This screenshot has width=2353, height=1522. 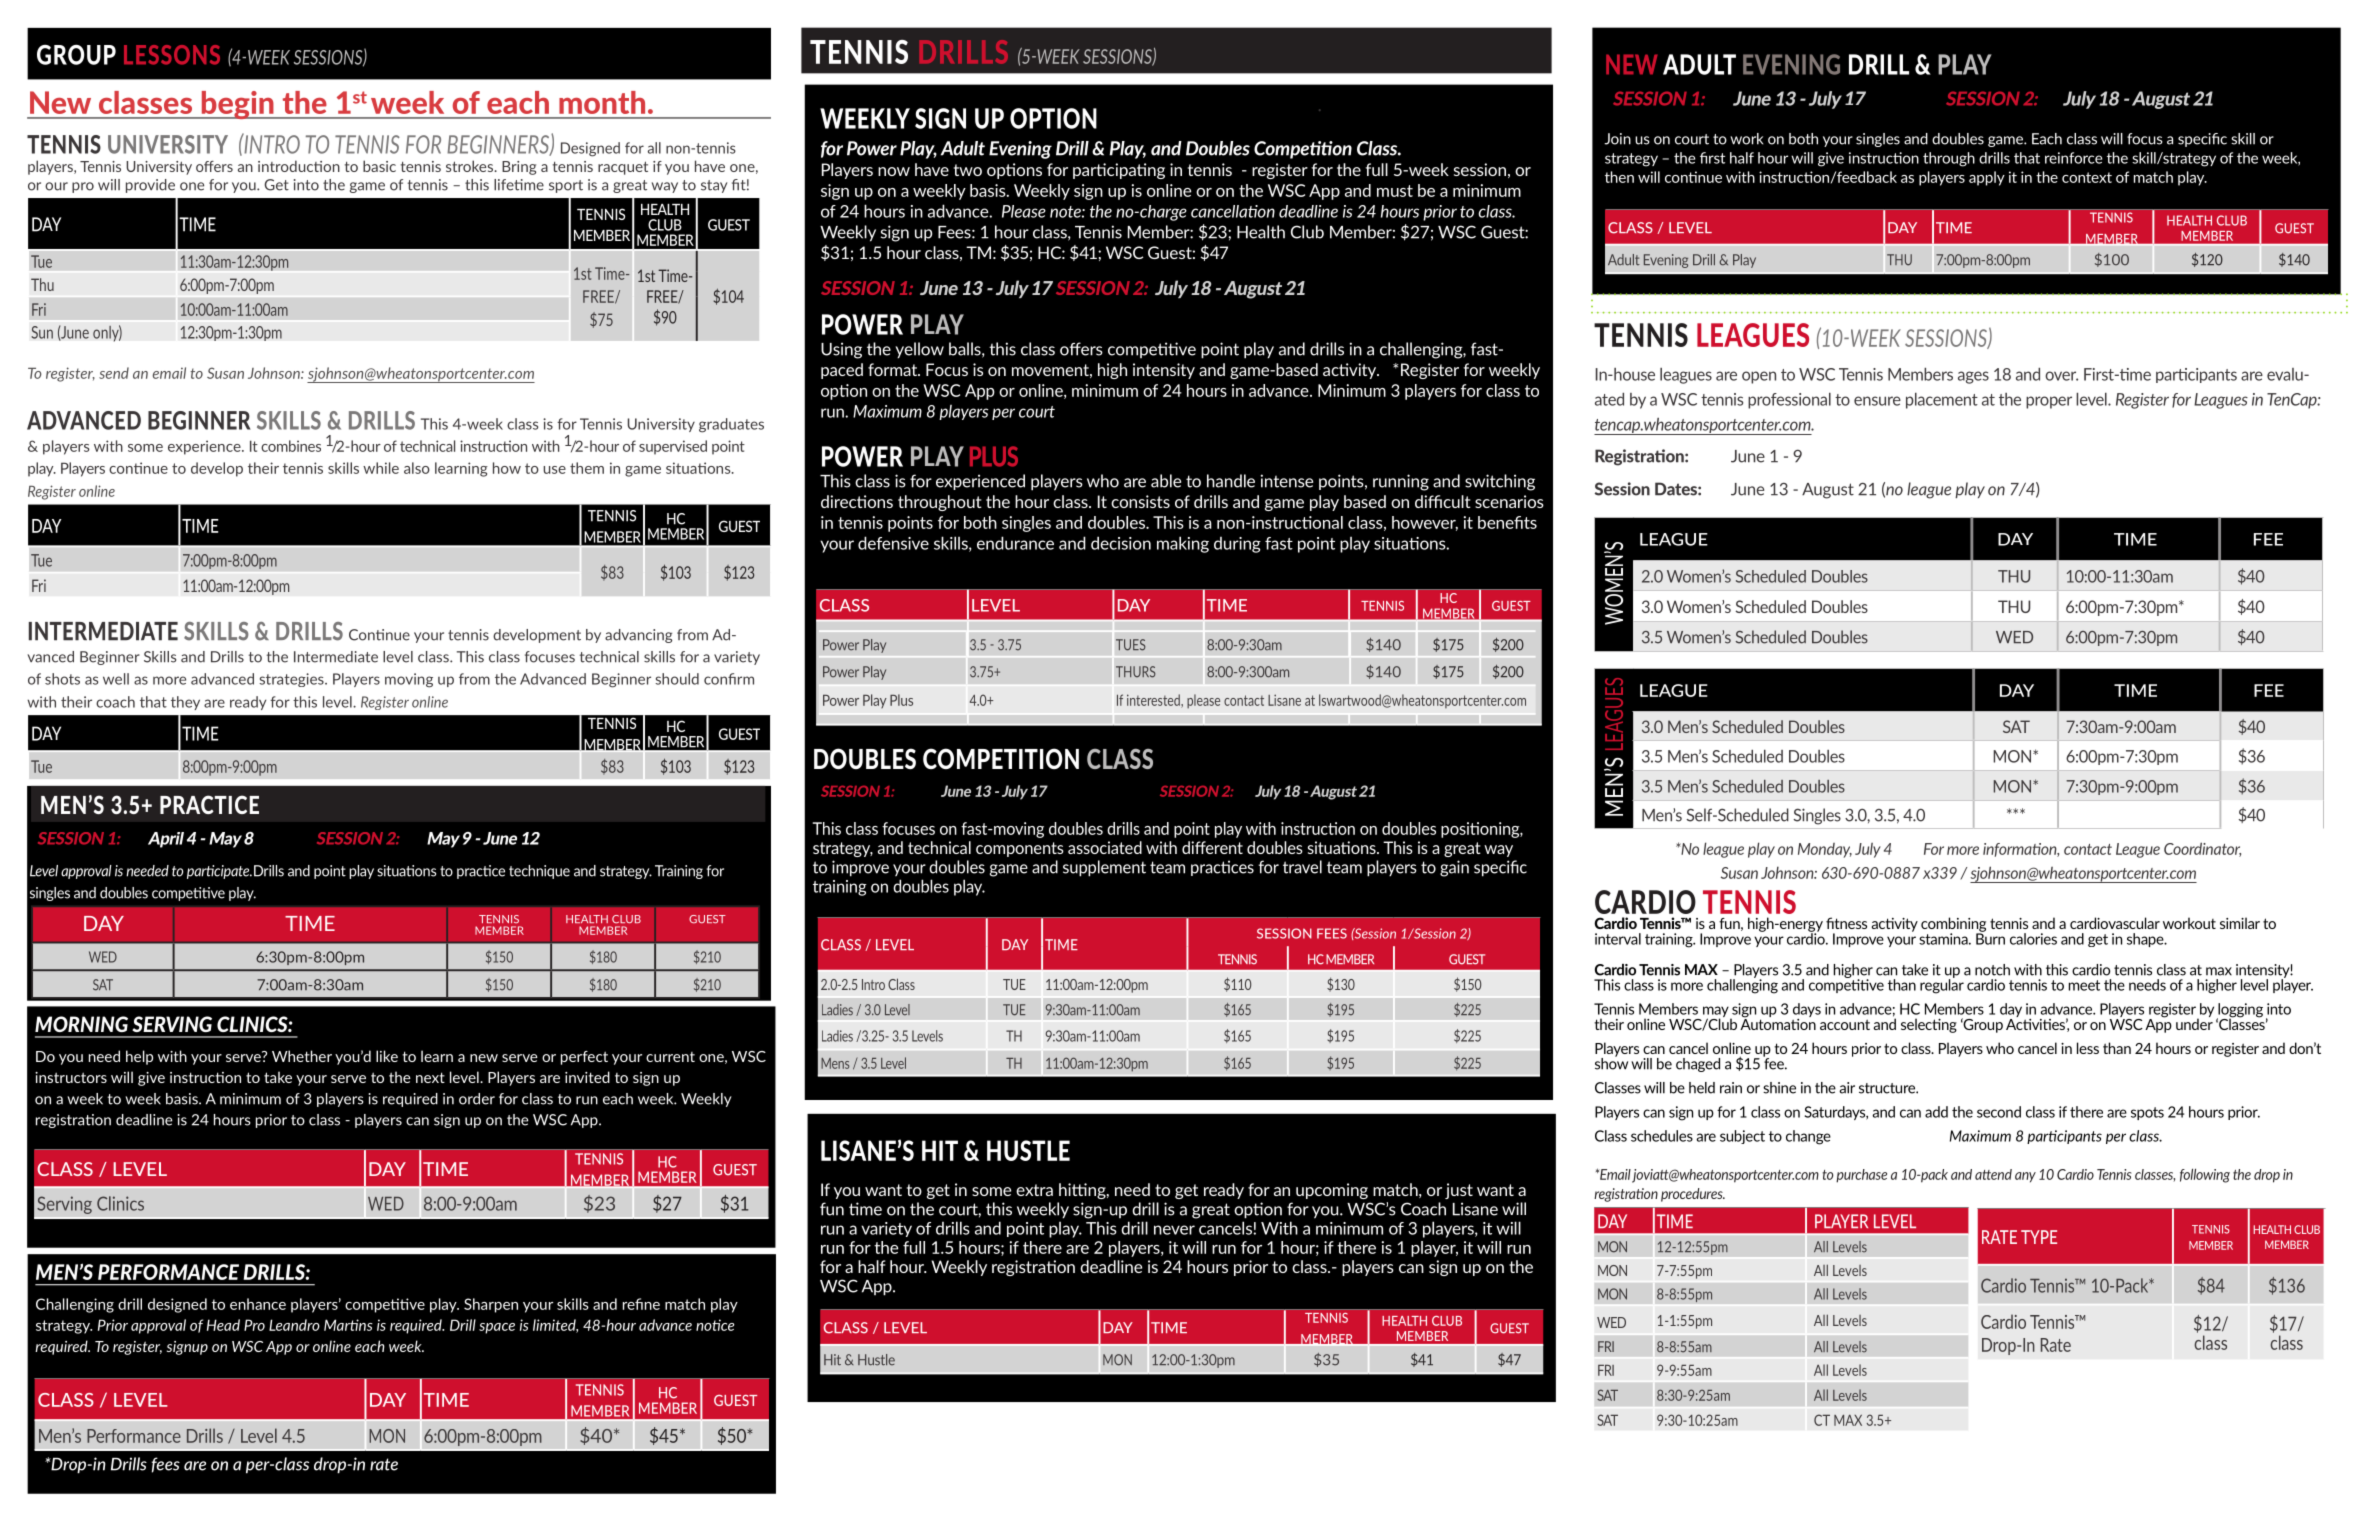 What do you see at coordinates (258, 1304) in the screenshot?
I see `enhance` at bounding box center [258, 1304].
